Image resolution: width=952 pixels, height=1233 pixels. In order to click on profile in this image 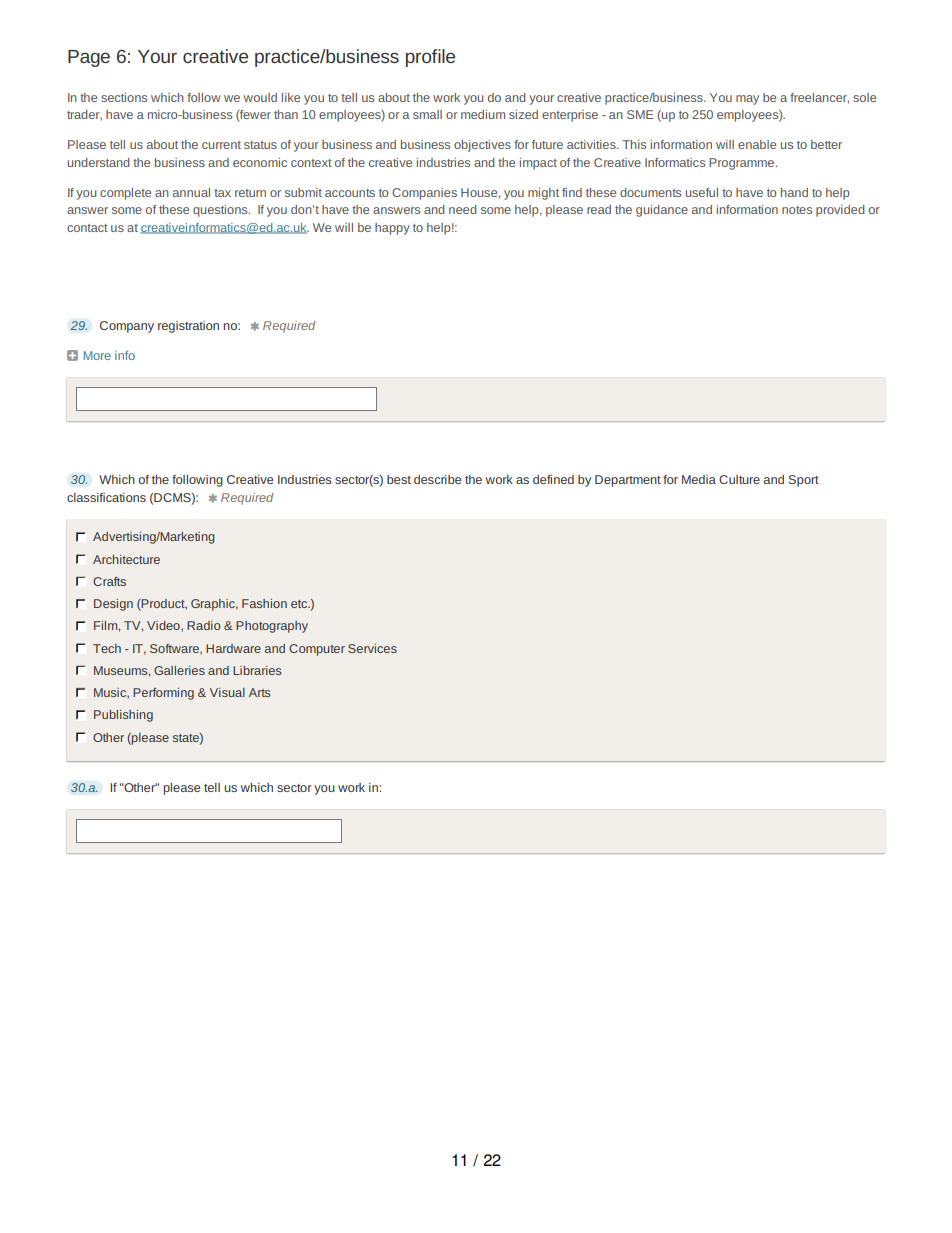, I will do `click(430, 58)`.
